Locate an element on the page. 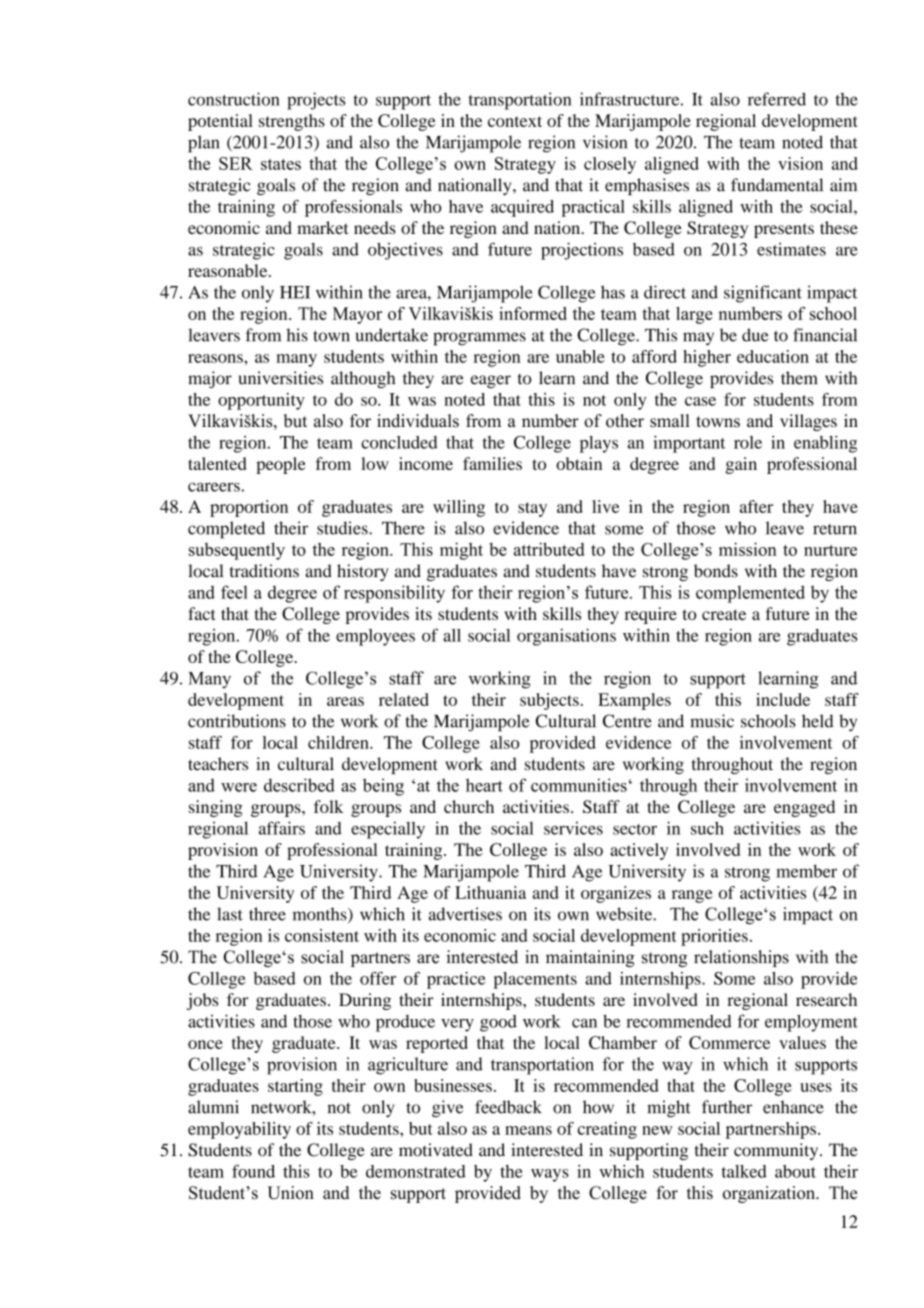 The width and height of the image is (924, 1308). ways is located at coordinates (550, 1175).
